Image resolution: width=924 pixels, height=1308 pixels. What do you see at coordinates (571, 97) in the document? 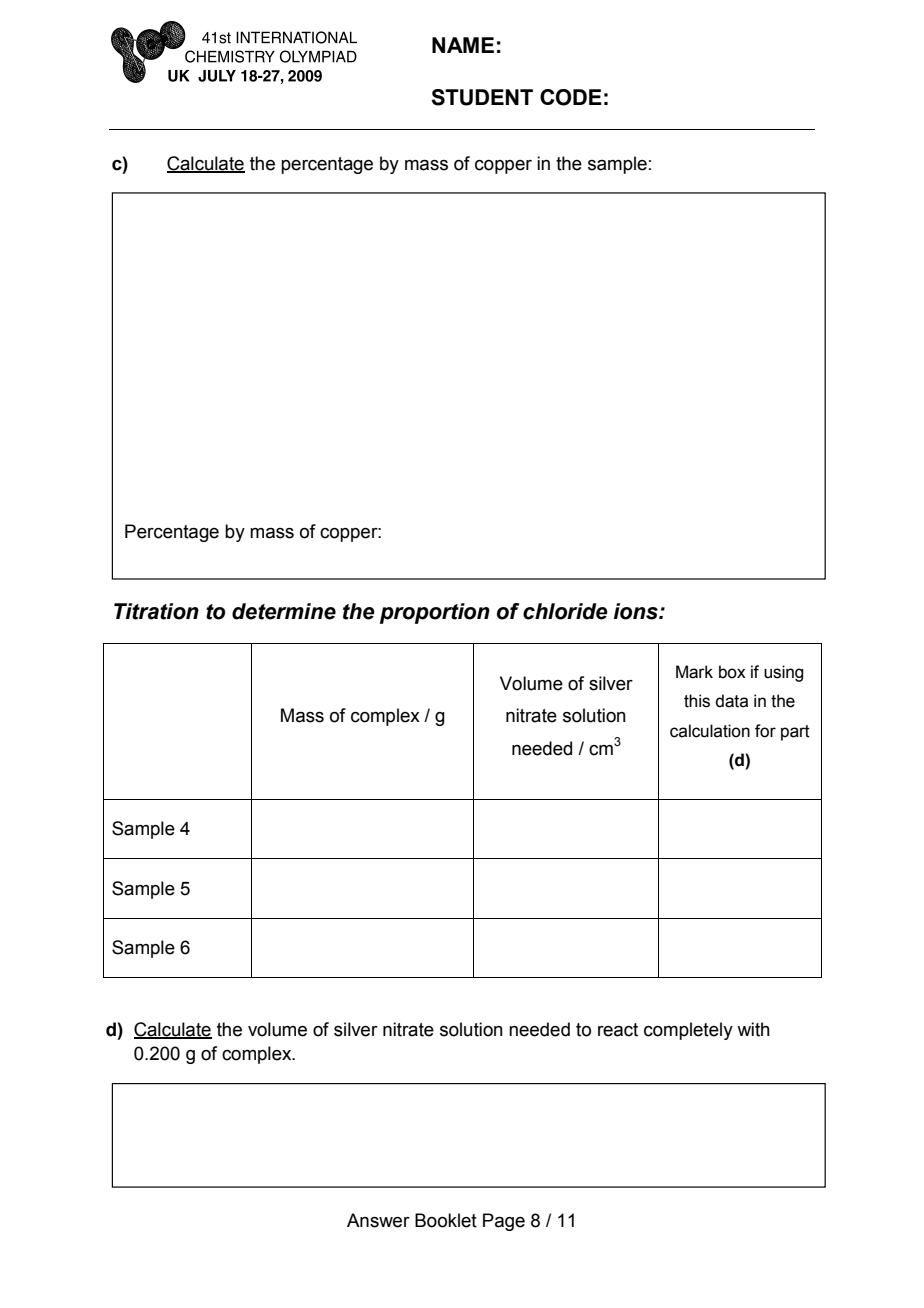
I see `CODE` at bounding box center [571, 97].
